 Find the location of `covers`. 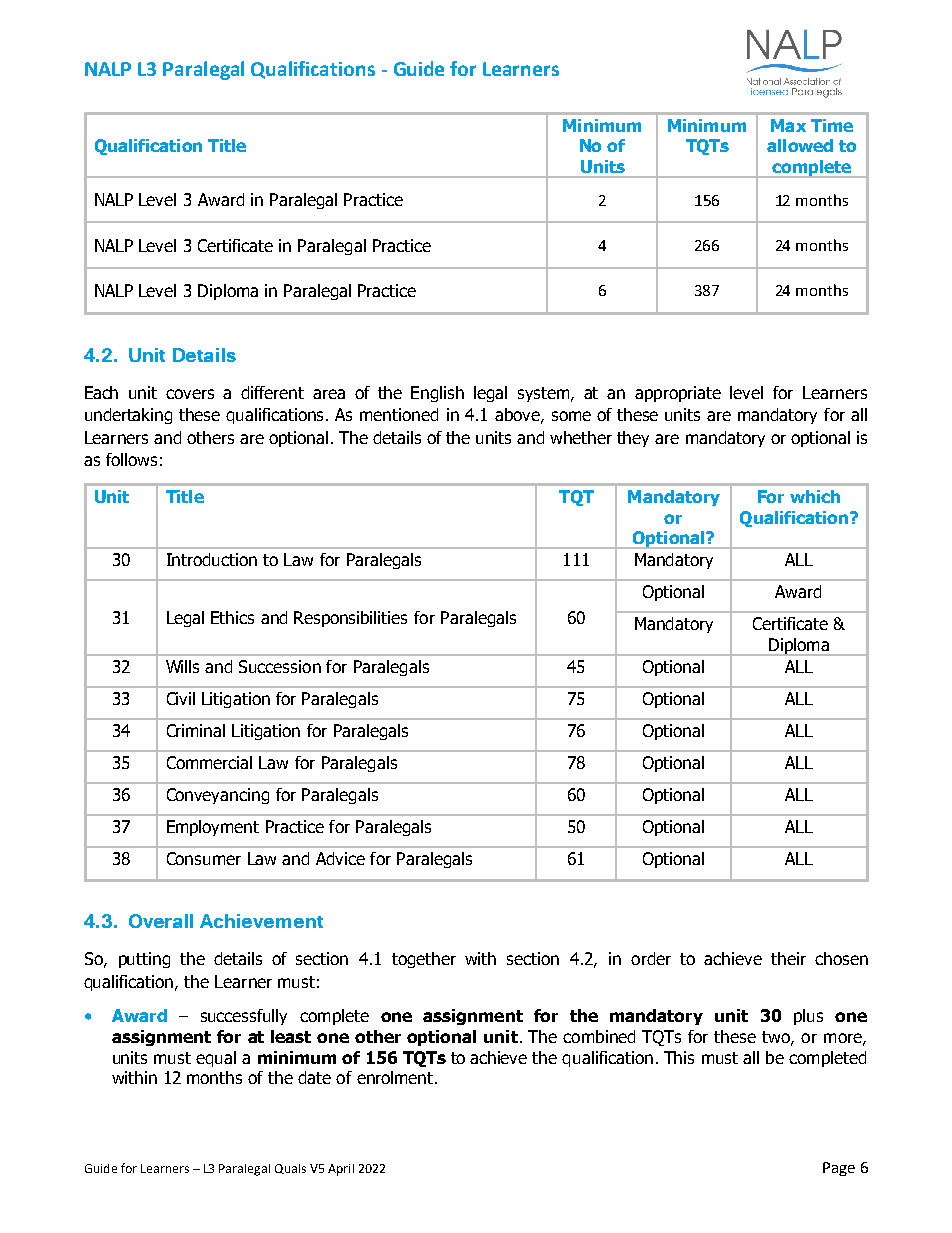

covers is located at coordinates (190, 394).
